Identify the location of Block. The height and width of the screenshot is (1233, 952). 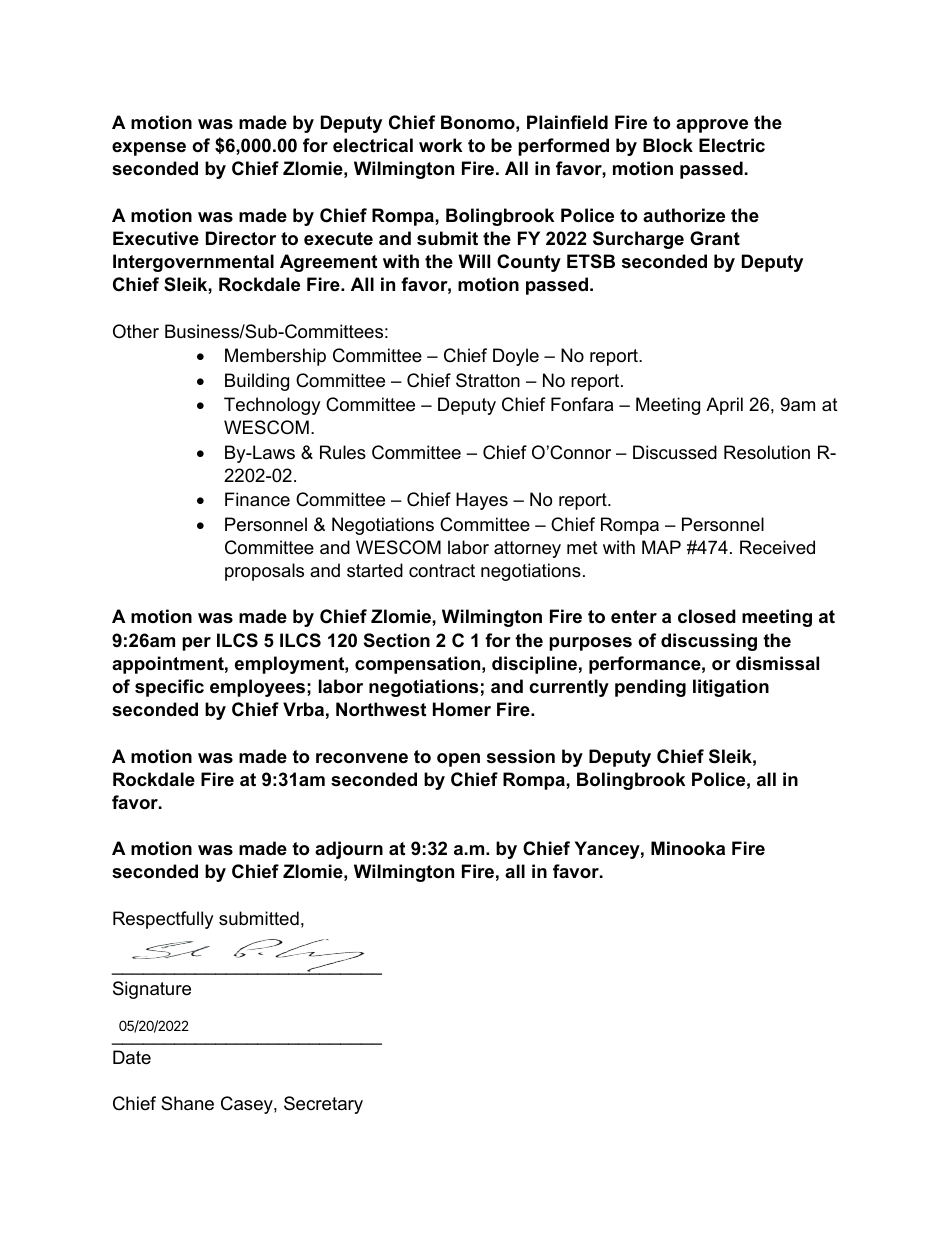
(668, 145).
